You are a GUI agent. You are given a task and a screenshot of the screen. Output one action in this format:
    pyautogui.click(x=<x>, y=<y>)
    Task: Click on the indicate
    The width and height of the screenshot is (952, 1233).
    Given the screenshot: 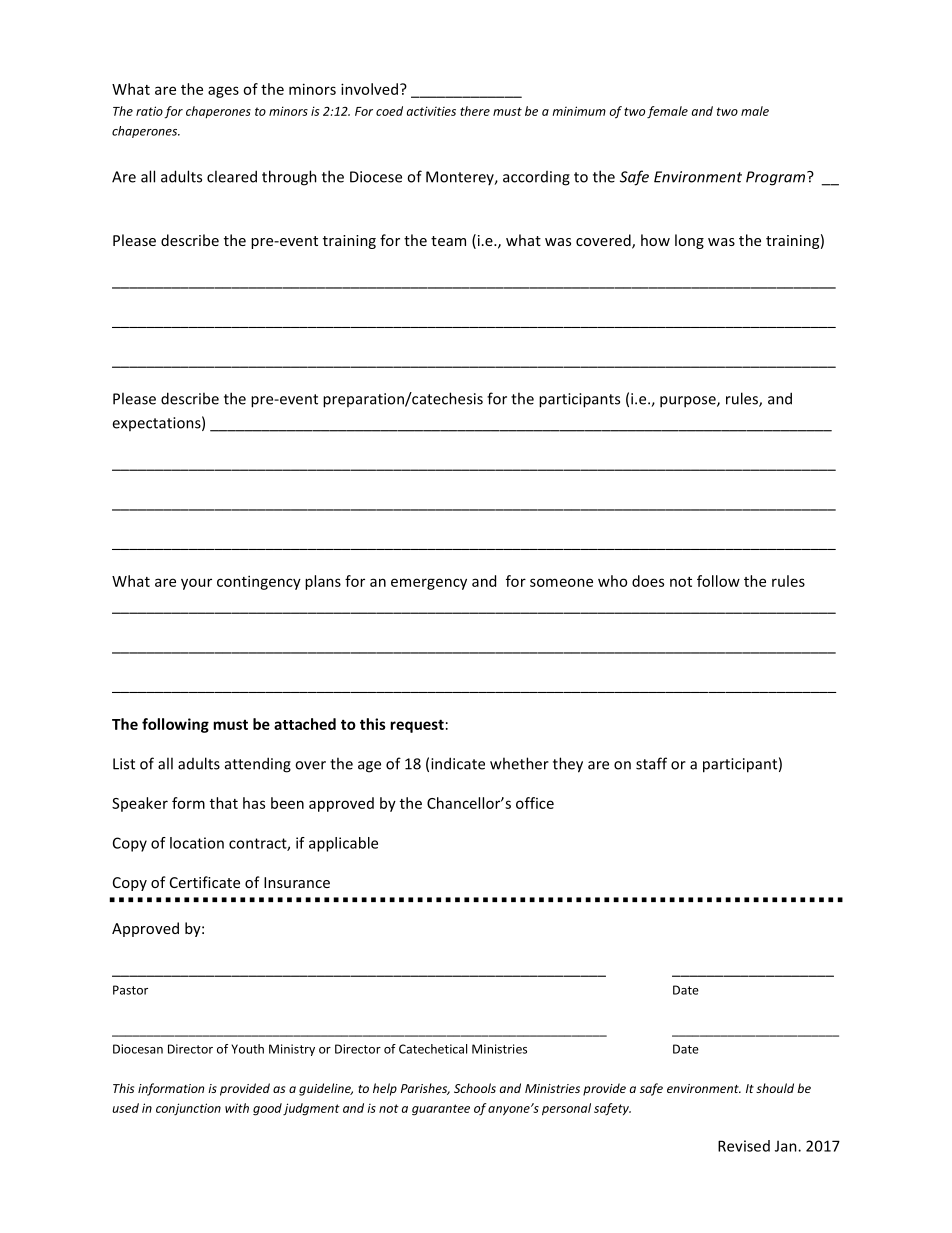 What is the action you would take?
    pyautogui.click(x=458, y=763)
